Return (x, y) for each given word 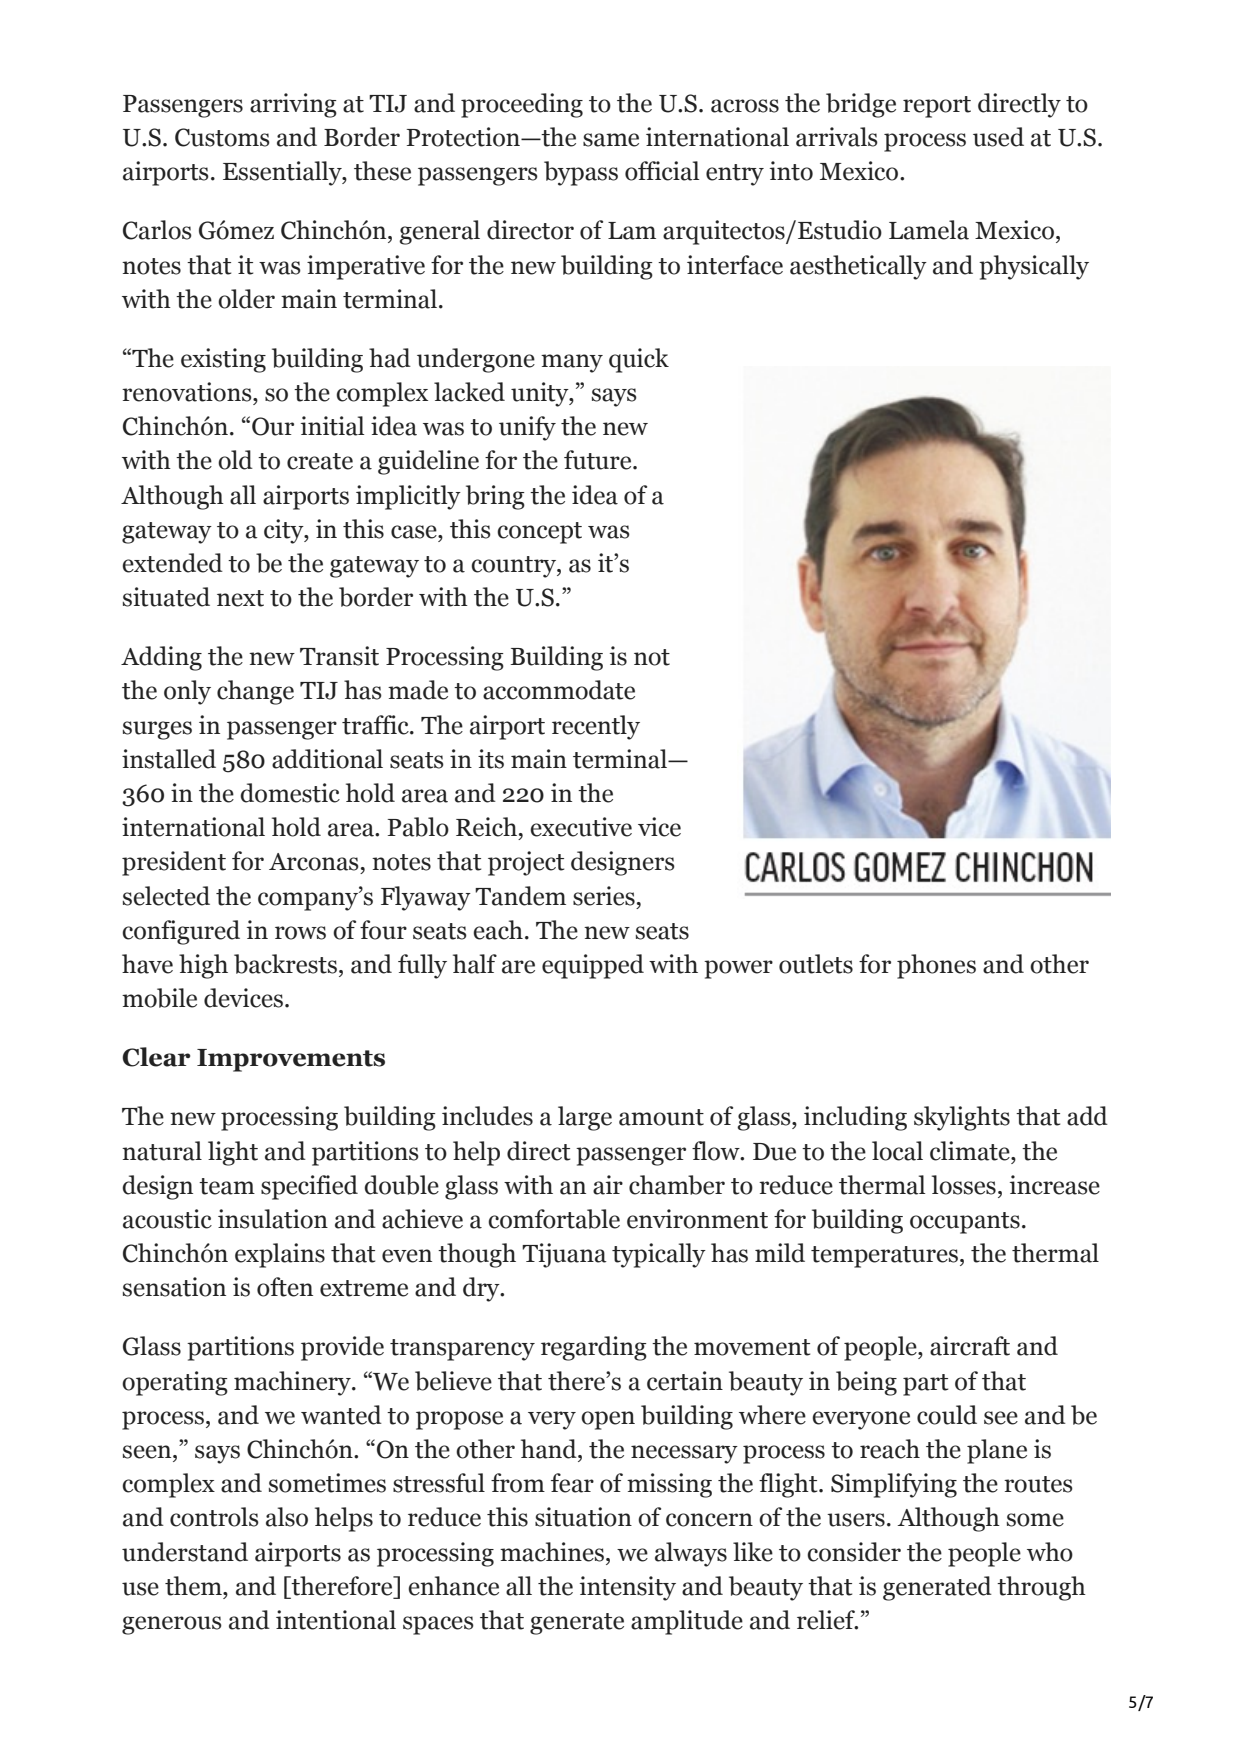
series (604, 896)
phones (936, 966)
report (937, 107)
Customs (222, 137)
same (611, 140)
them (194, 1586)
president (174, 863)
